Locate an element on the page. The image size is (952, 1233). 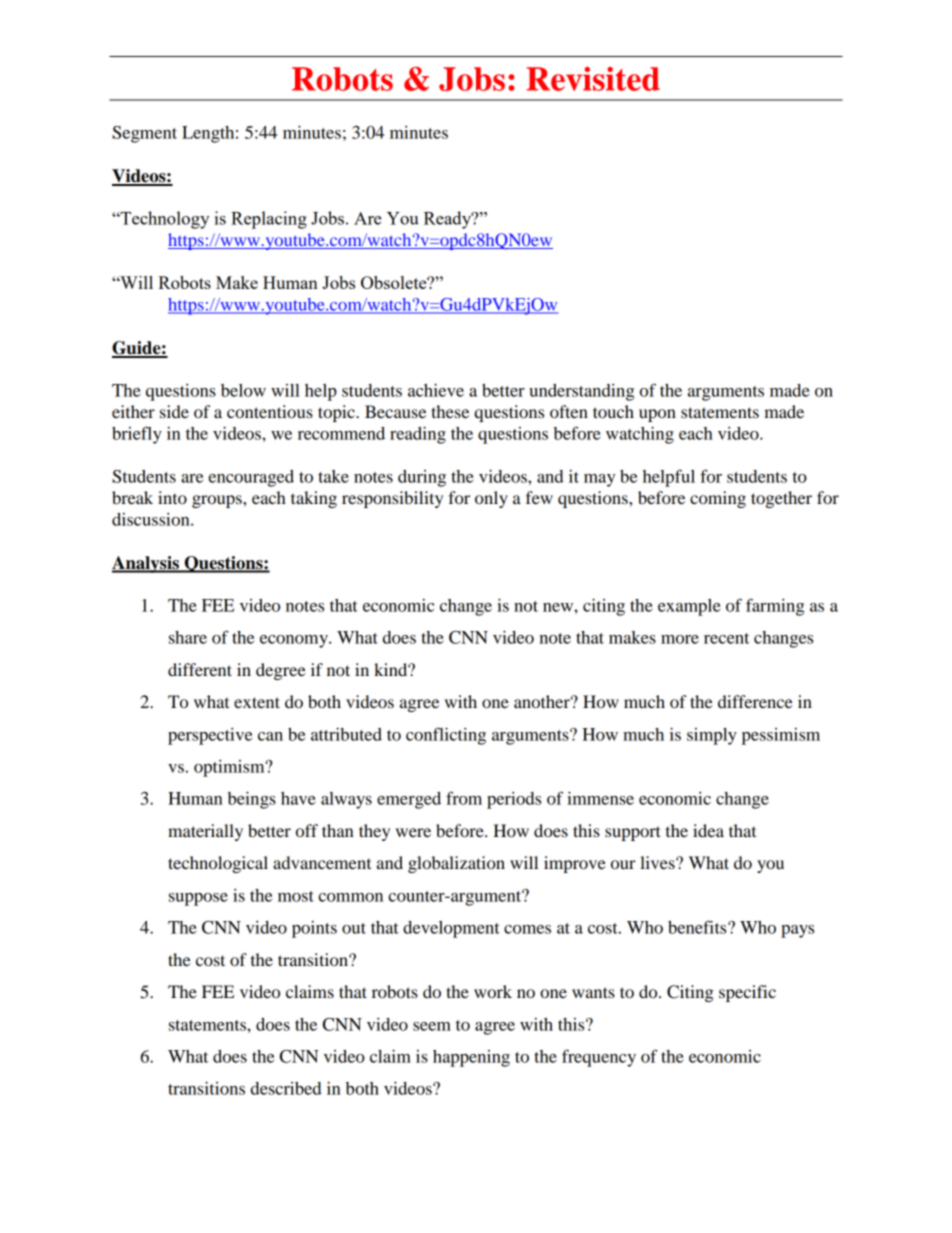
Analysis is located at coordinates (146, 564).
